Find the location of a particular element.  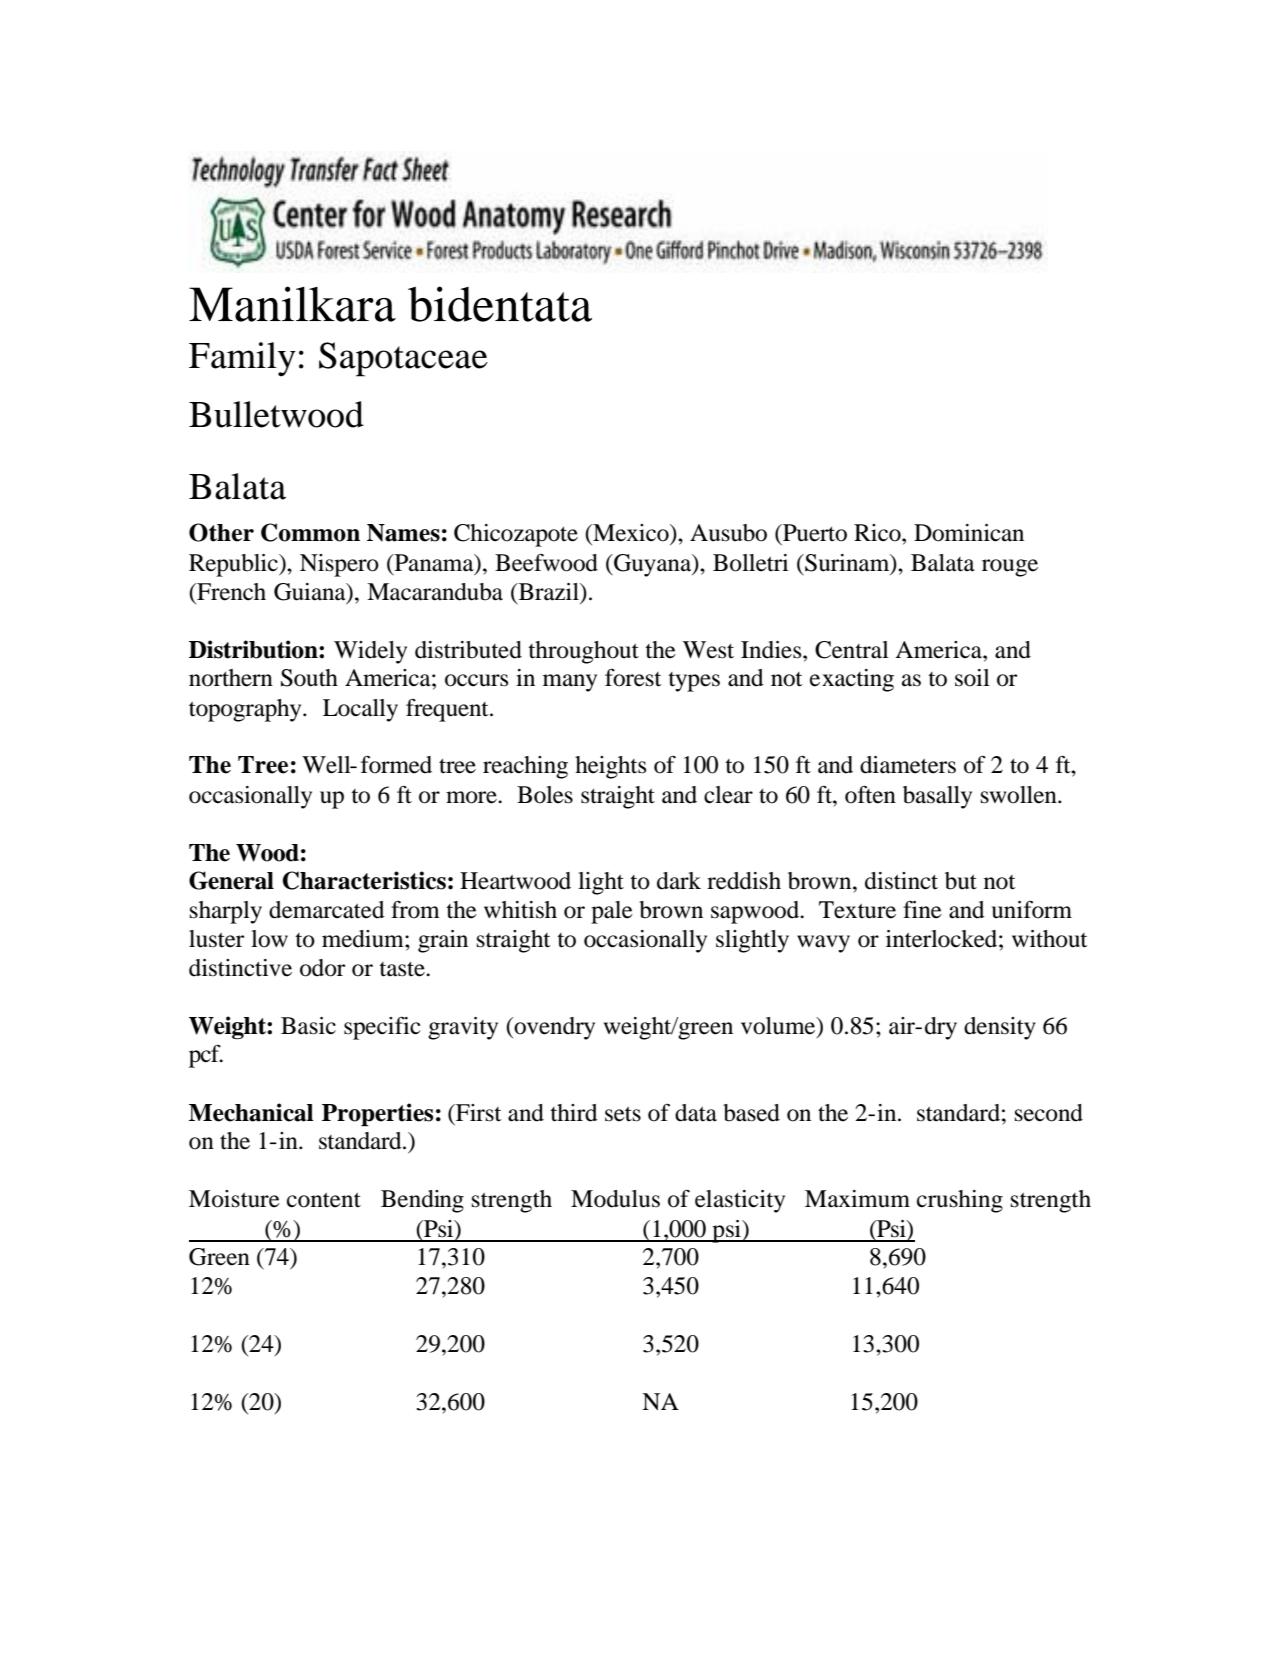

Dominican is located at coordinates (969, 533).
